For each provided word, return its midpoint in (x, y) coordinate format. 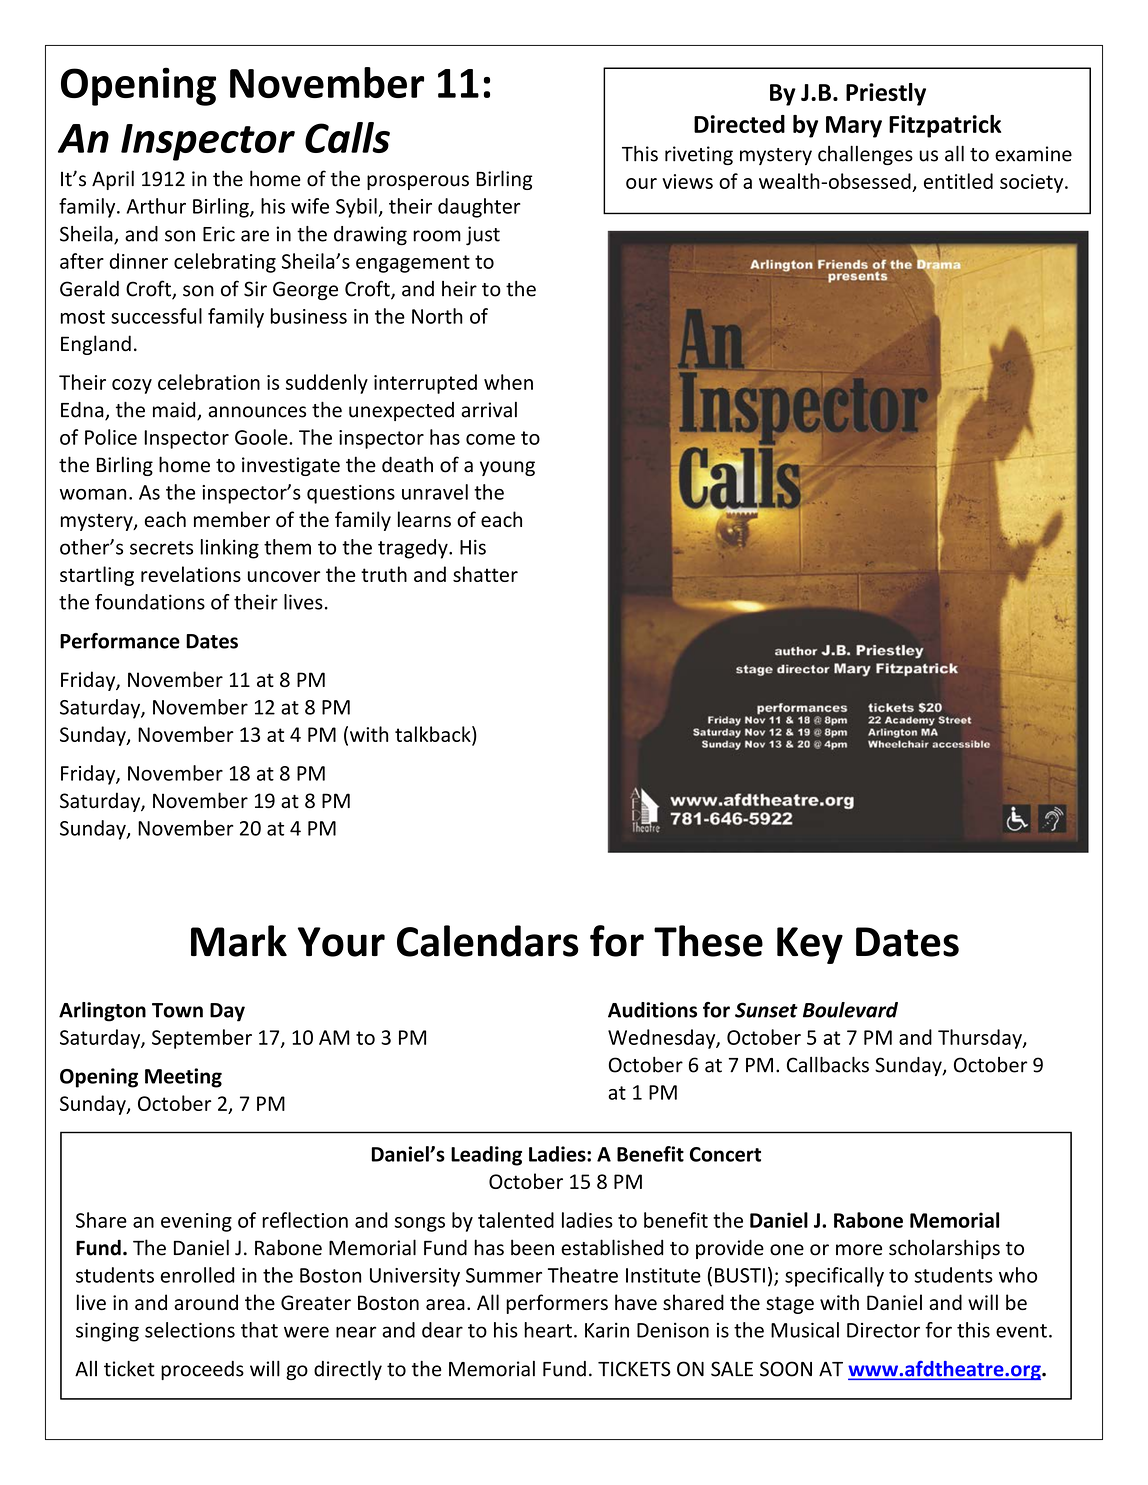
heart (548, 1330)
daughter (479, 208)
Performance (120, 641)
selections (190, 1330)
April (113, 180)
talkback (434, 734)
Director (883, 1330)
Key (810, 945)
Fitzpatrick (945, 126)
